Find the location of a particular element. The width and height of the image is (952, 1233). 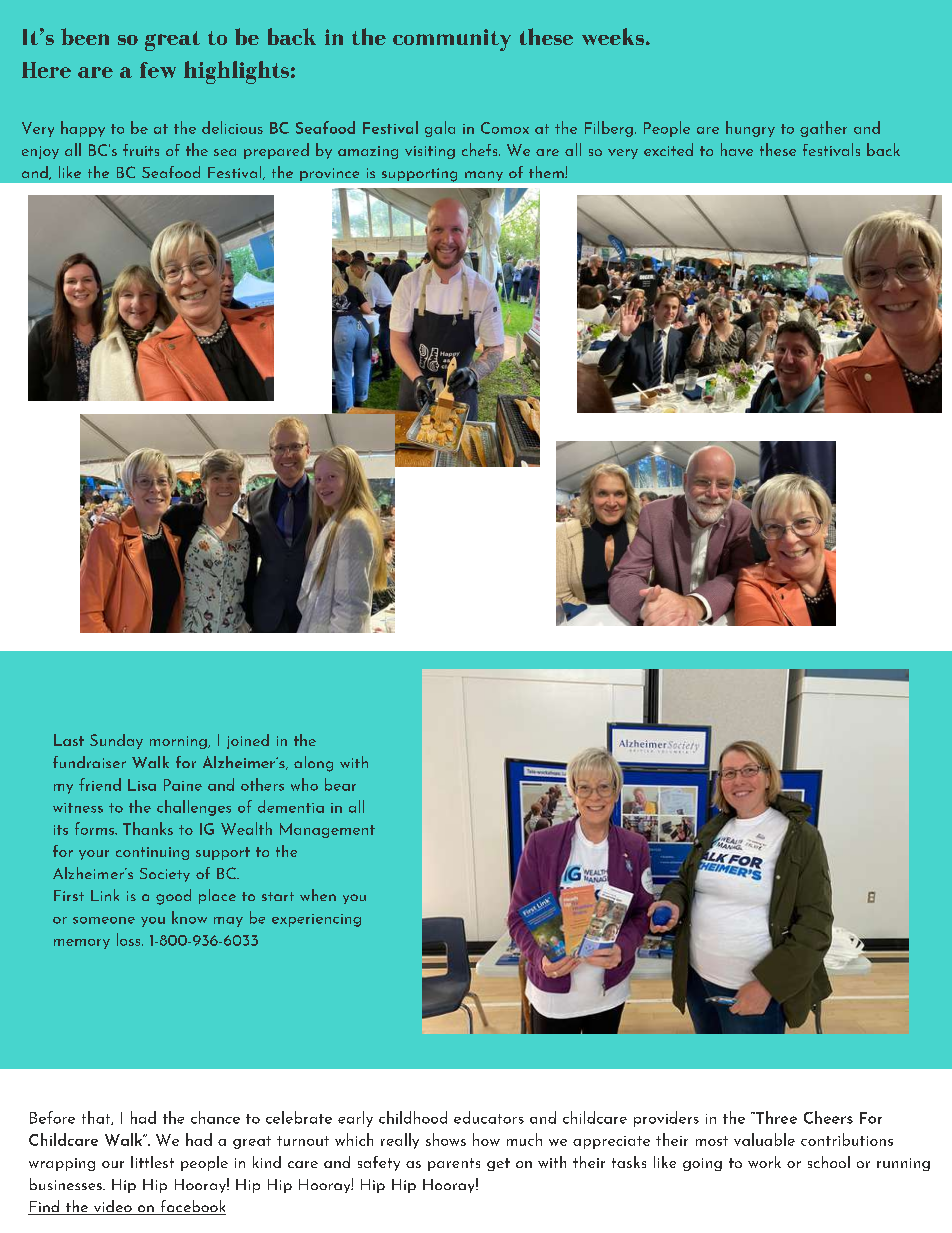

parents is located at coordinates (454, 1164).
